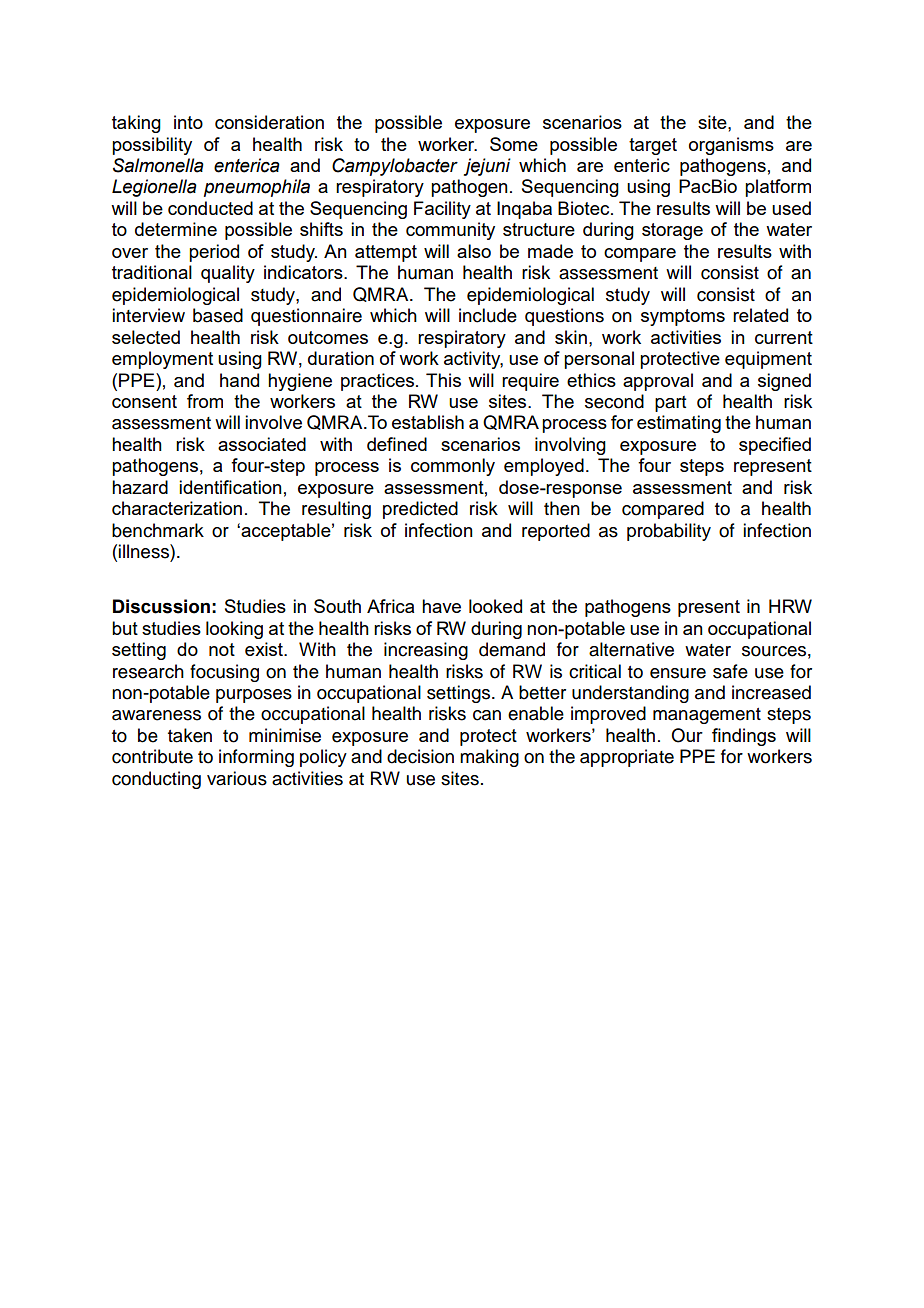  What do you see at coordinates (234, 630) in the page?
I see `looking` at bounding box center [234, 630].
